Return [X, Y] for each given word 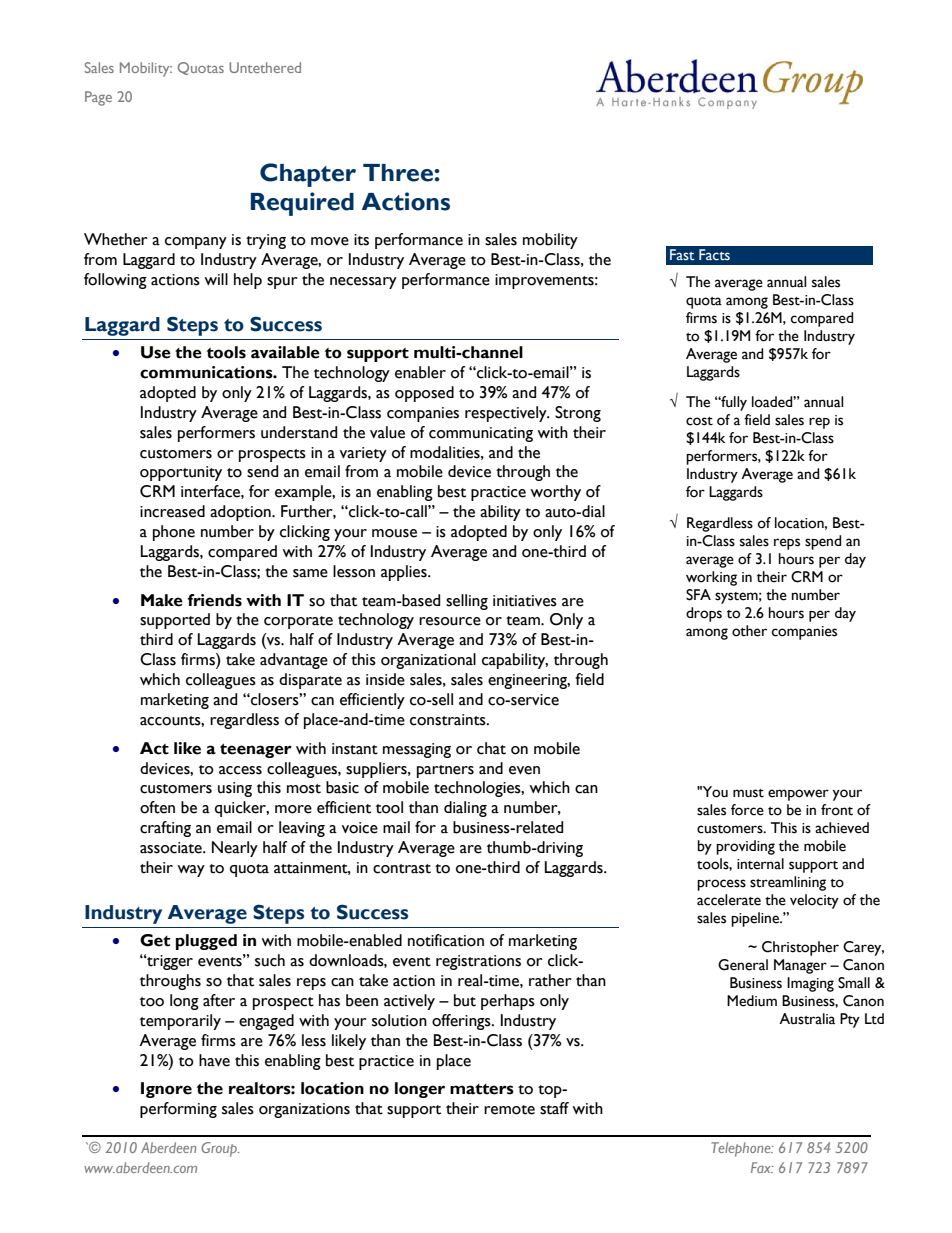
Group [220, 1149]
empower [798, 795]
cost [699, 421]
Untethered [265, 67]
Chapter [308, 175]
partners [445, 771]
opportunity [181, 473]
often [157, 807]
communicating [481, 434]
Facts [714, 255]
